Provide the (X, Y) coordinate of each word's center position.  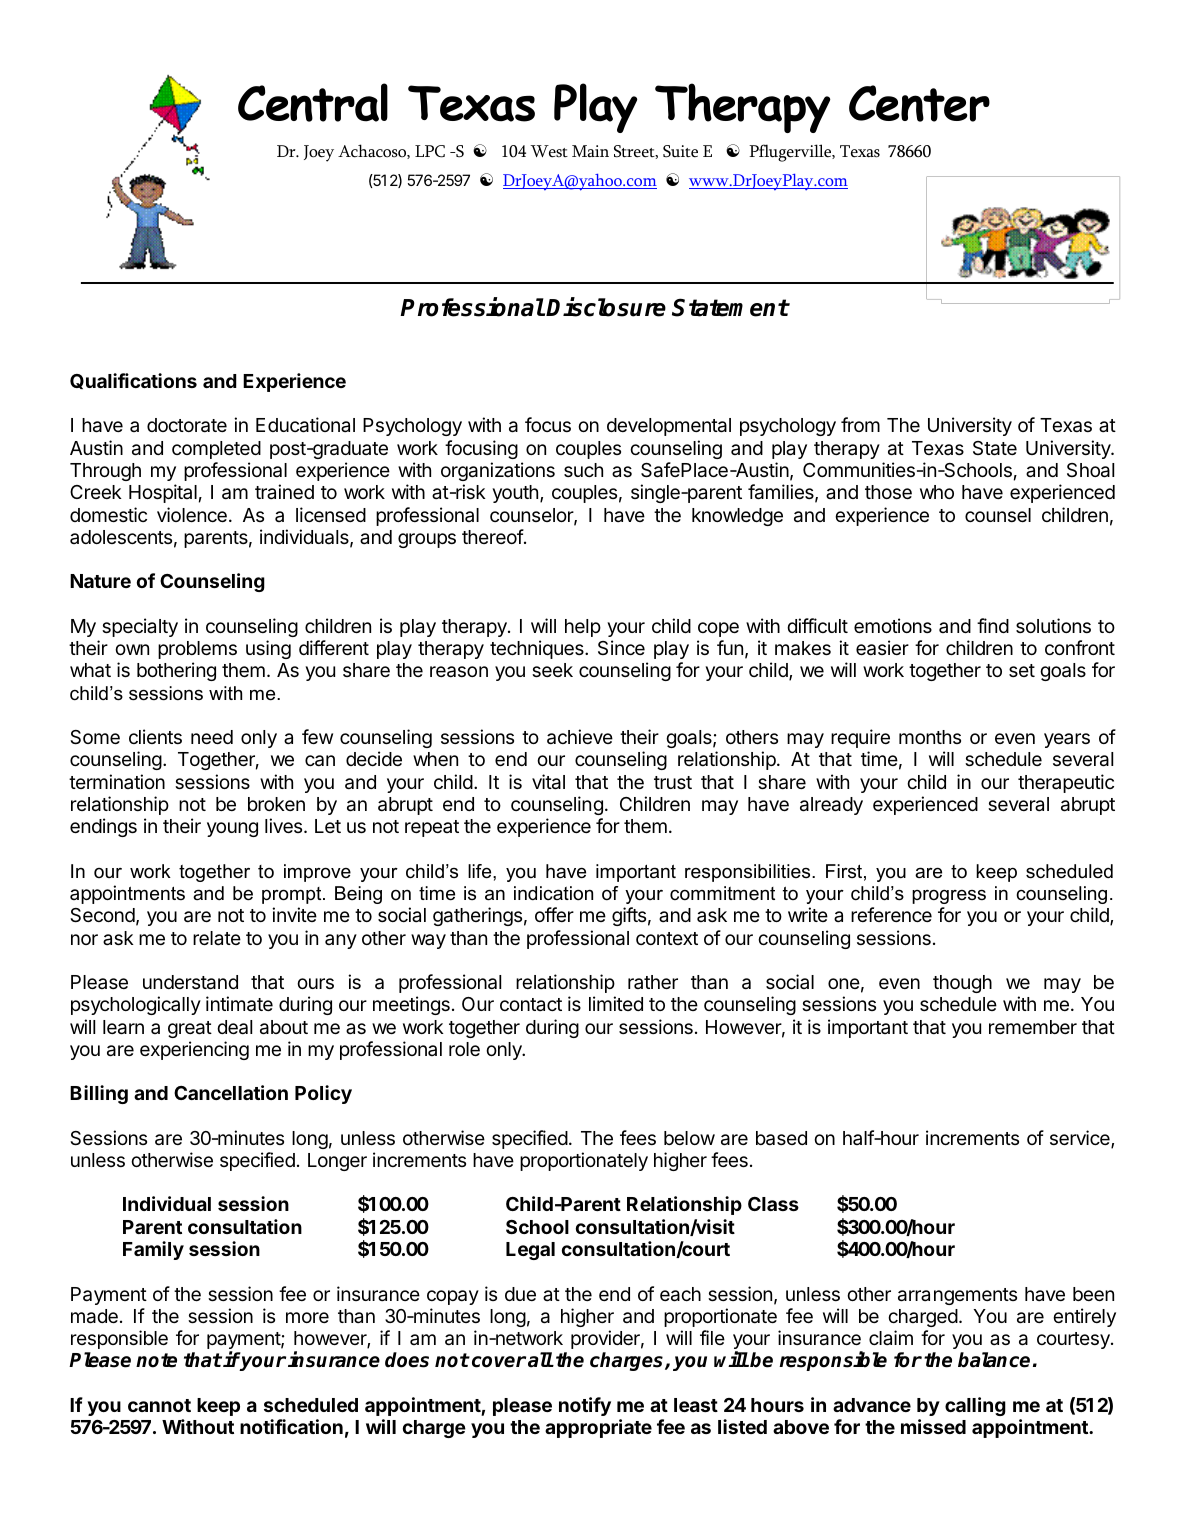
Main (590, 151)
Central (313, 102)
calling (975, 1406)
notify (585, 1406)
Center (919, 103)
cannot (159, 1405)
